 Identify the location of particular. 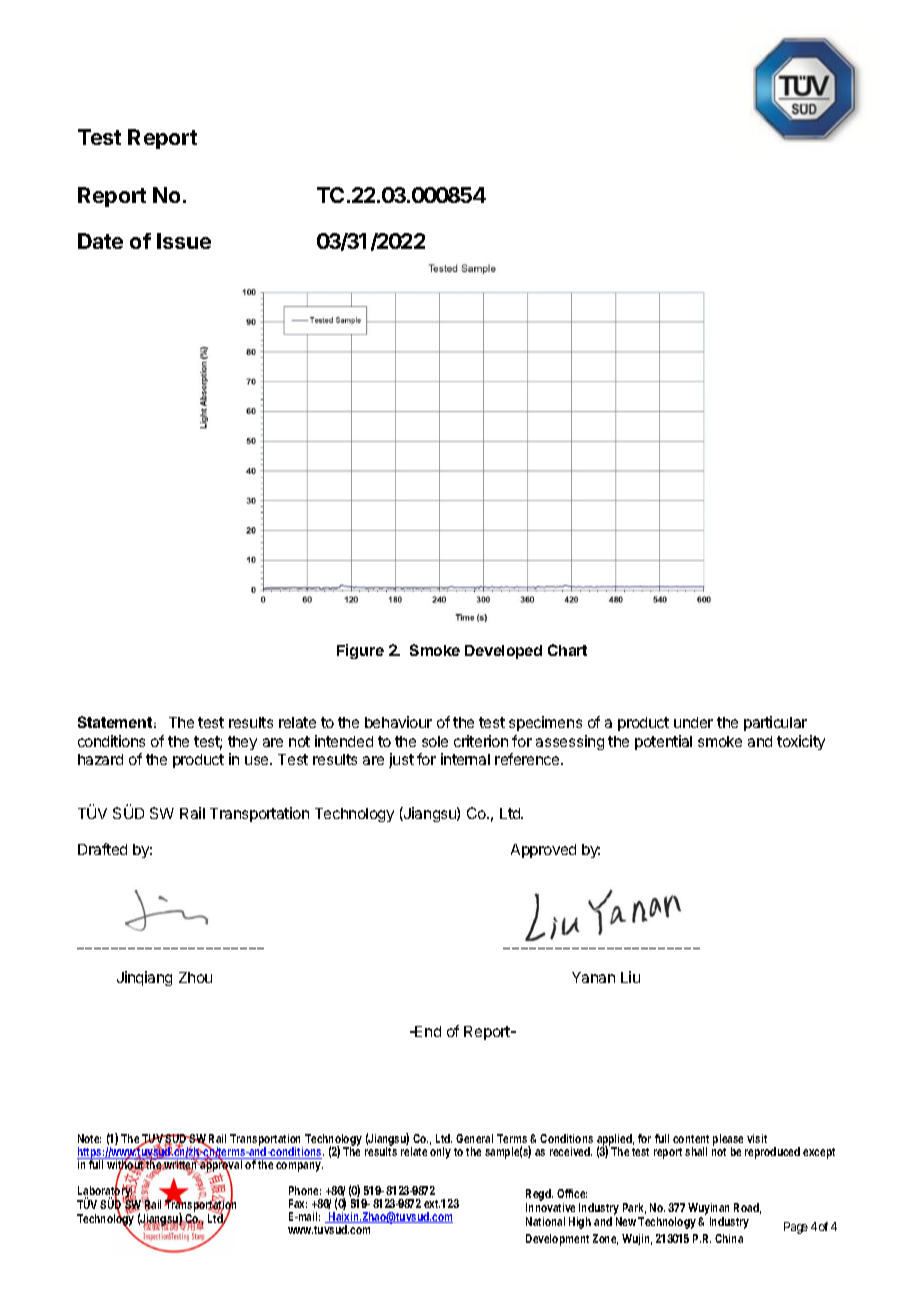
(775, 723).
